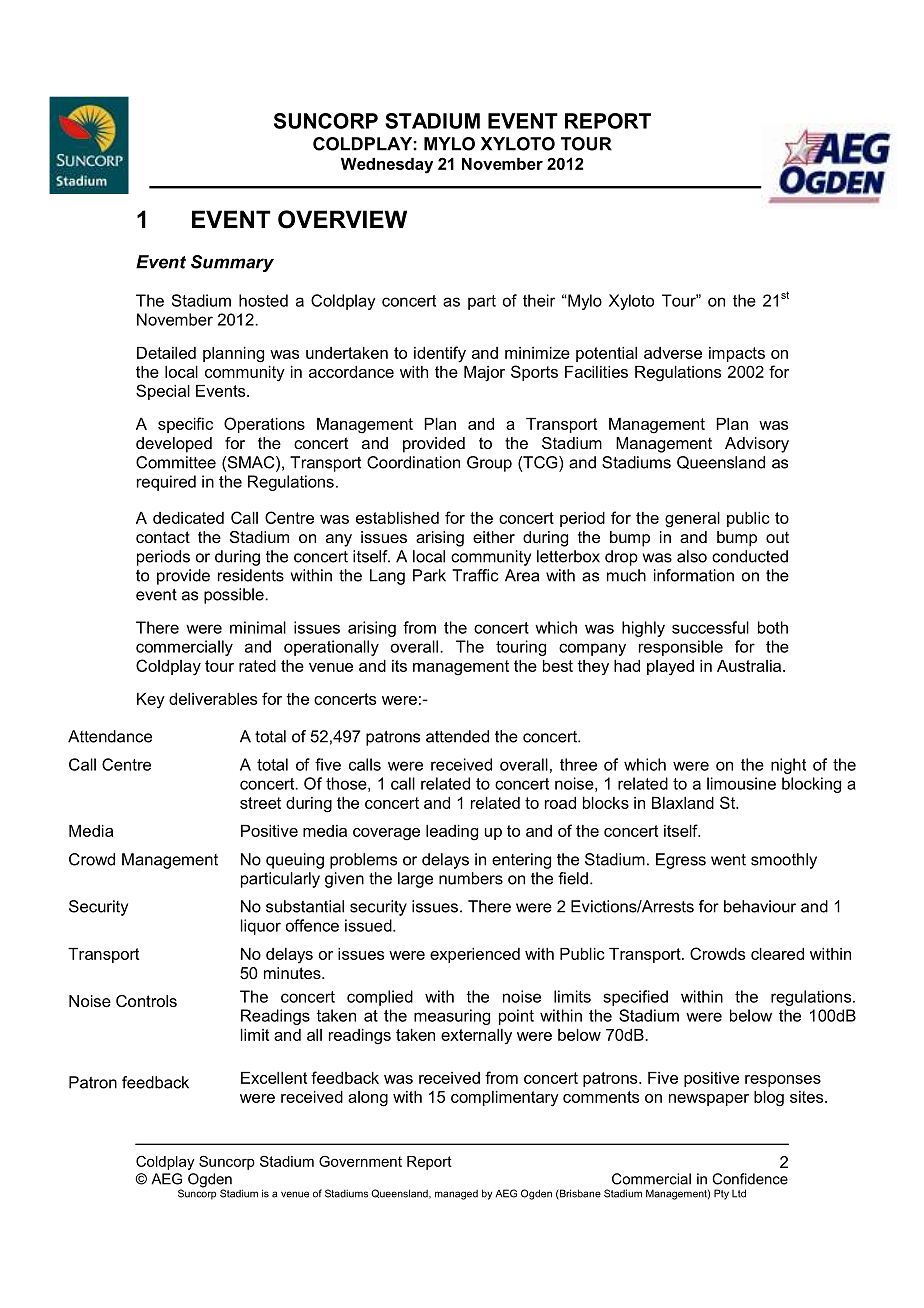  Describe the element at coordinates (260, 803) in the screenshot. I see `street` at that location.
